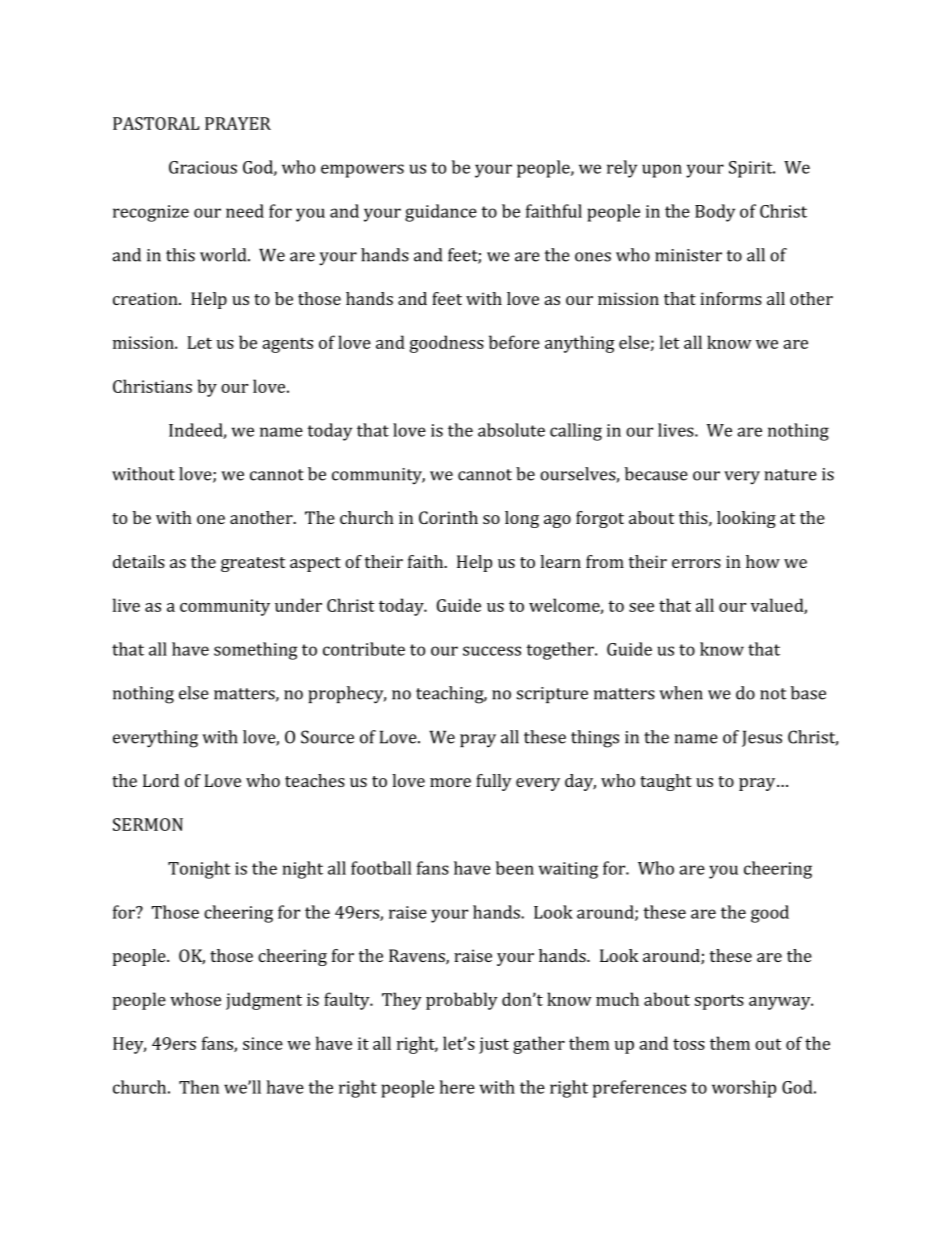  What do you see at coordinates (511, 430) in the screenshot?
I see `absolute` at bounding box center [511, 430].
